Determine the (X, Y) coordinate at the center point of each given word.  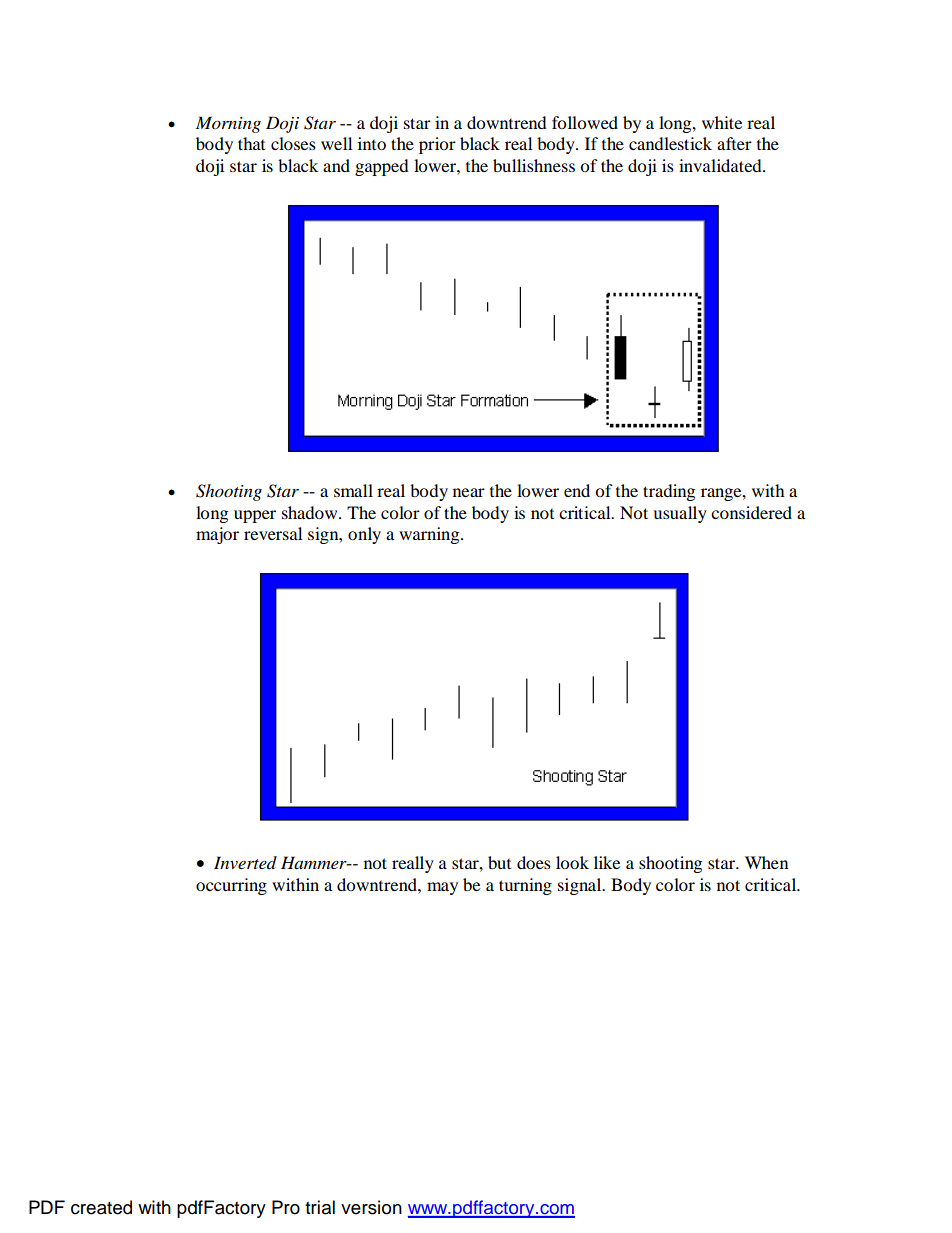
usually (680, 514)
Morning (228, 124)
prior (437, 145)
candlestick (670, 143)
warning (430, 535)
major (217, 535)
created (101, 1207)
